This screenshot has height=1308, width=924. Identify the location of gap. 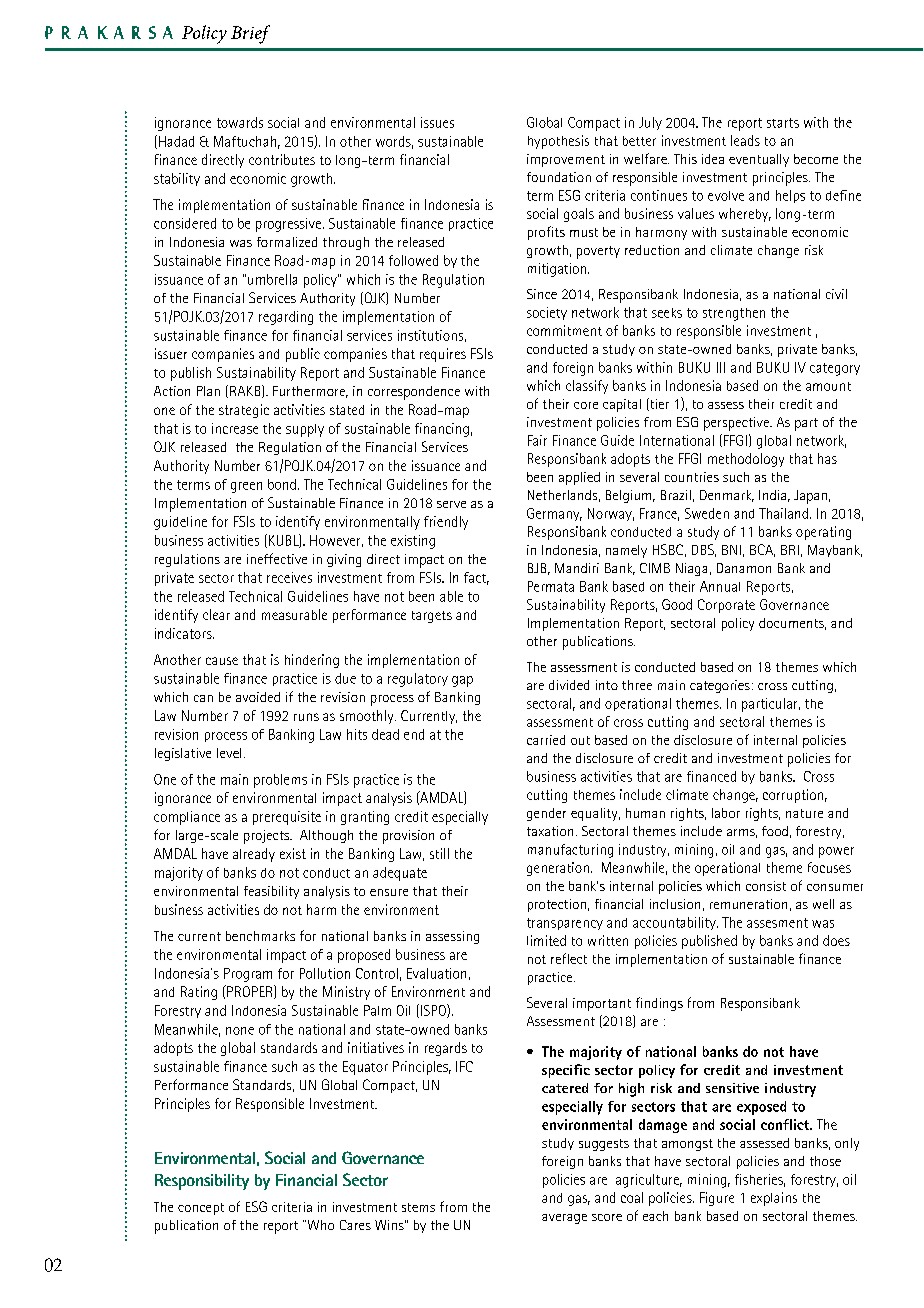
(462, 681).
